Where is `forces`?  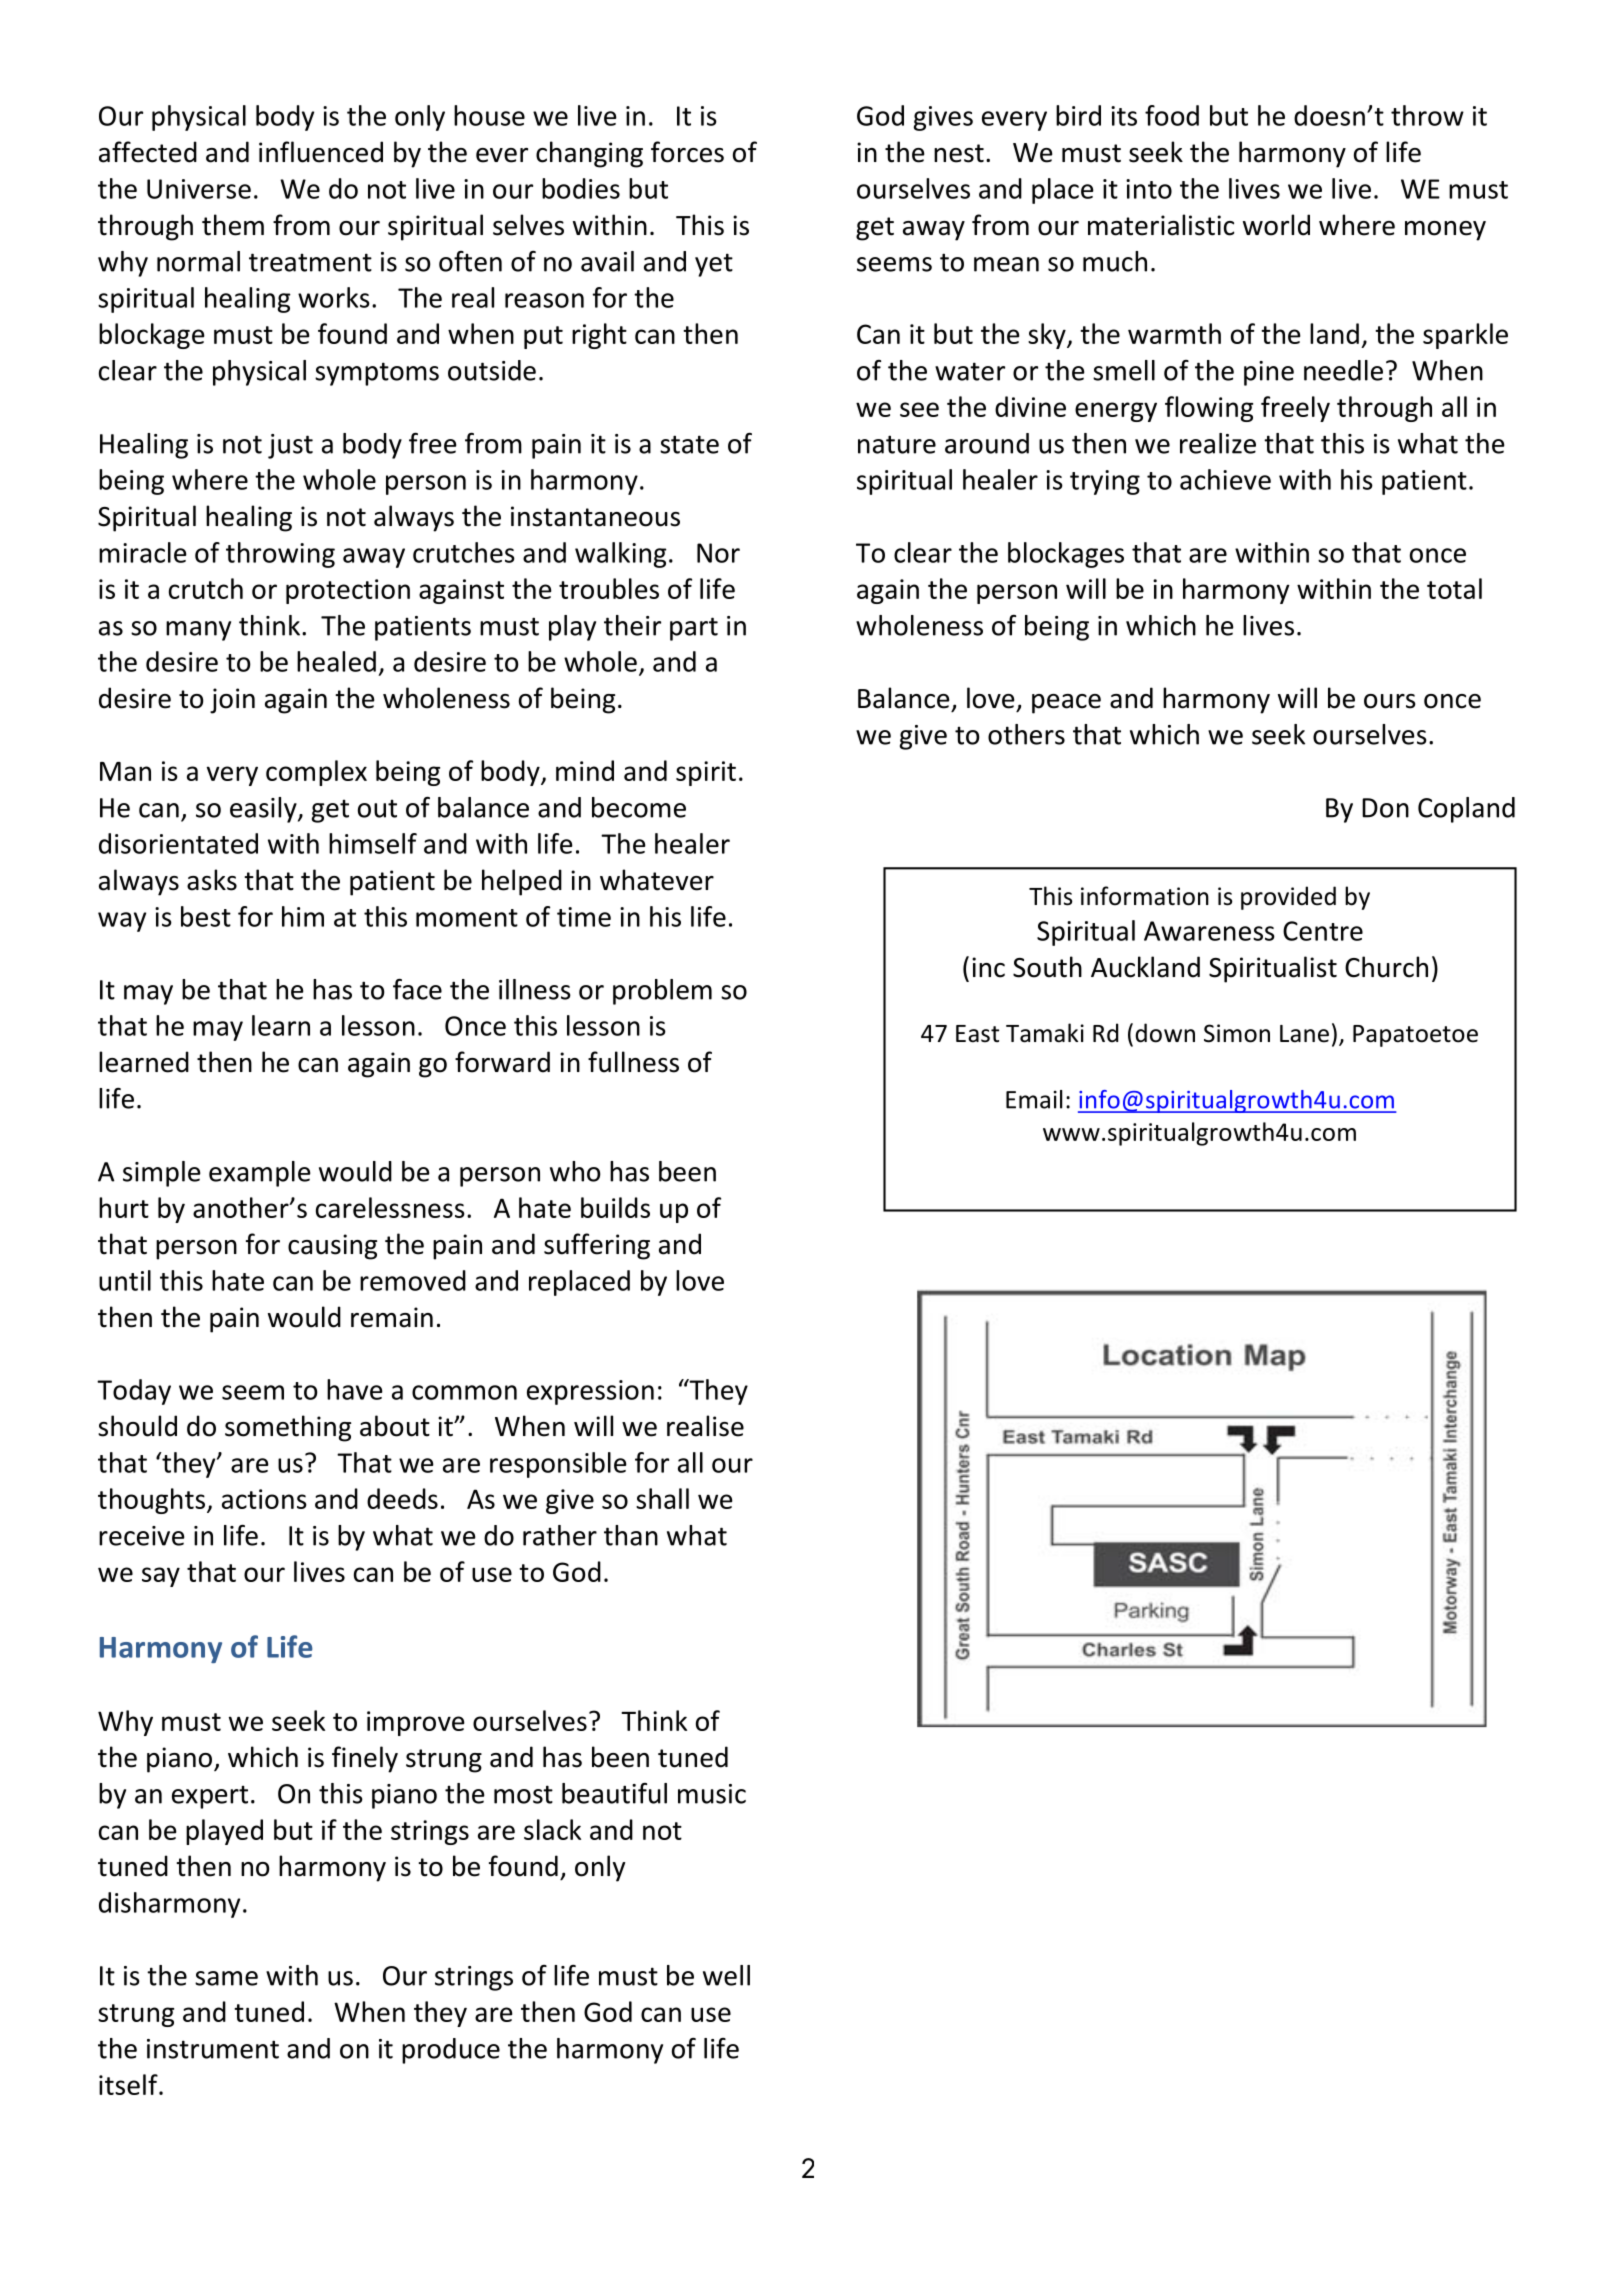 forces is located at coordinates (687, 152).
